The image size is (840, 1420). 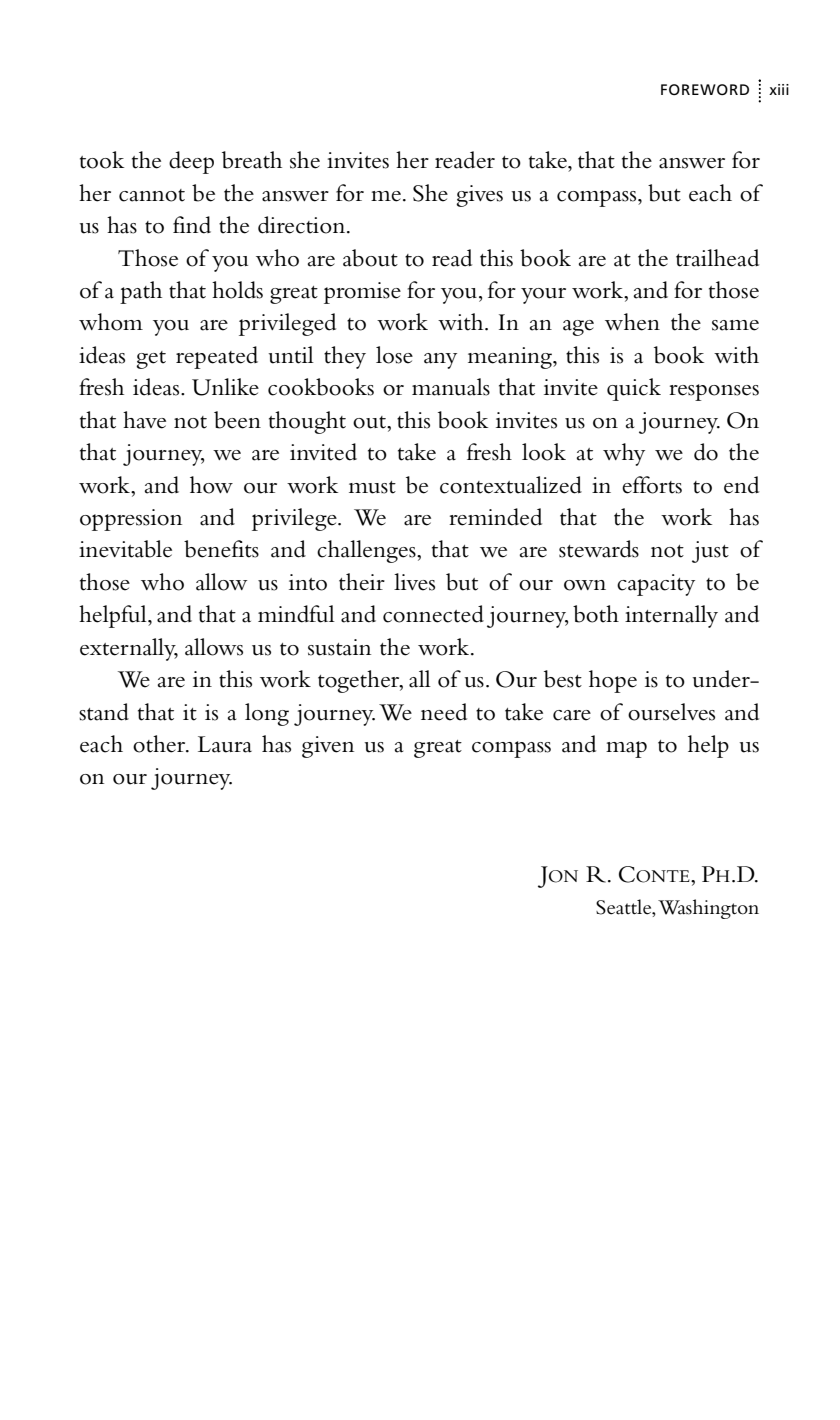 I want to click on manuals, so click(x=451, y=387).
